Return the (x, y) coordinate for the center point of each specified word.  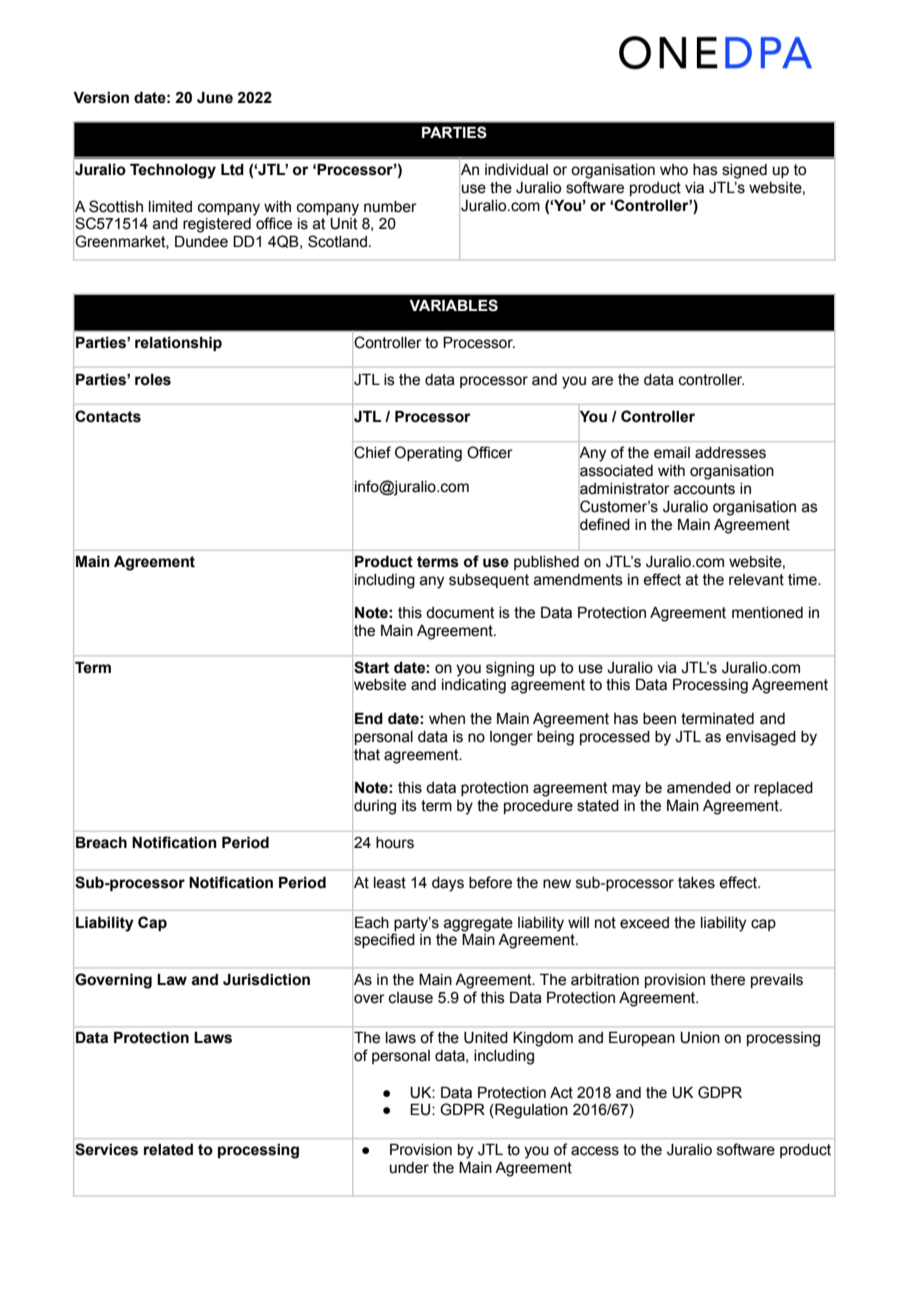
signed (744, 171)
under (409, 1168)
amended (699, 788)
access (595, 1151)
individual (516, 170)
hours (395, 843)
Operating (428, 454)
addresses (730, 453)
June (215, 98)
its (409, 806)
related (168, 1150)
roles (153, 380)
